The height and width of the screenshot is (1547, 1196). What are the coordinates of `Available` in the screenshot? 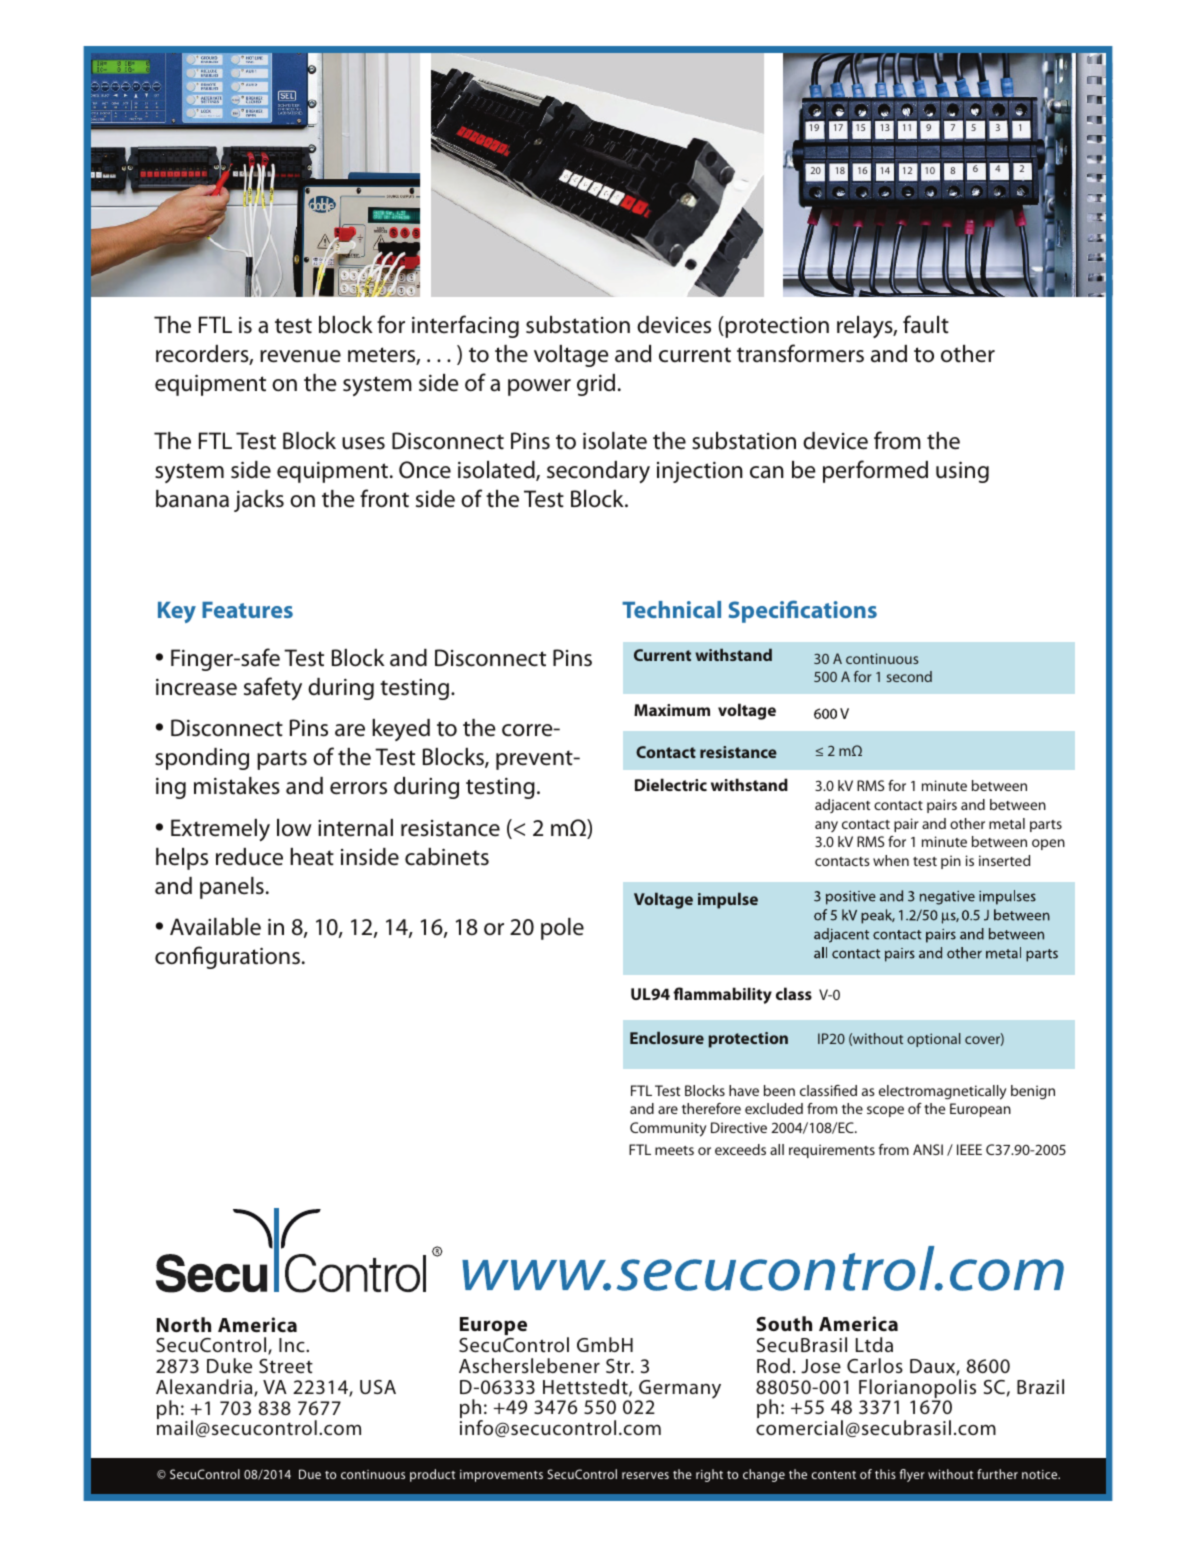 It's located at (215, 927).
